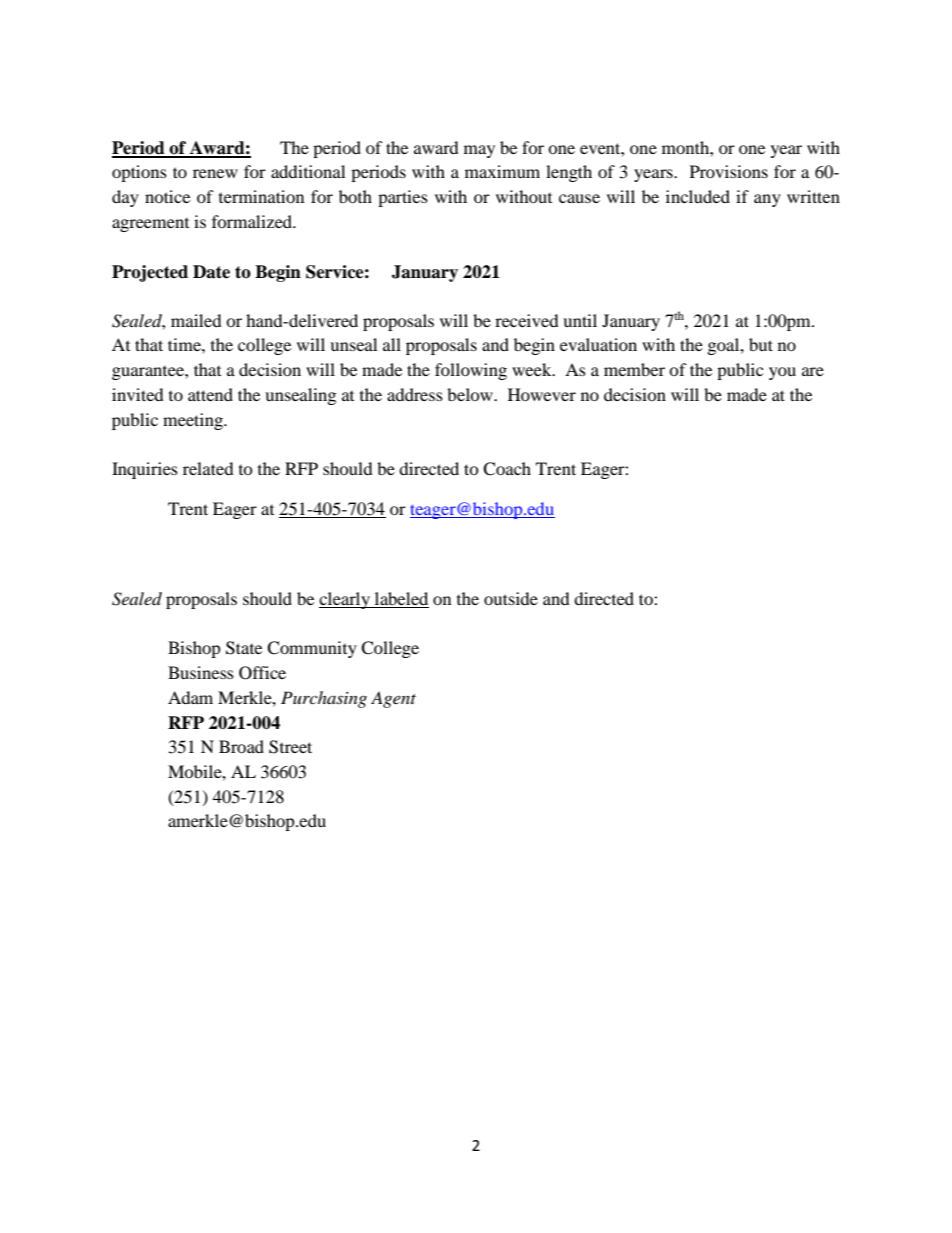  Describe the element at coordinates (211, 272) in the page. I see `Date` at that location.
